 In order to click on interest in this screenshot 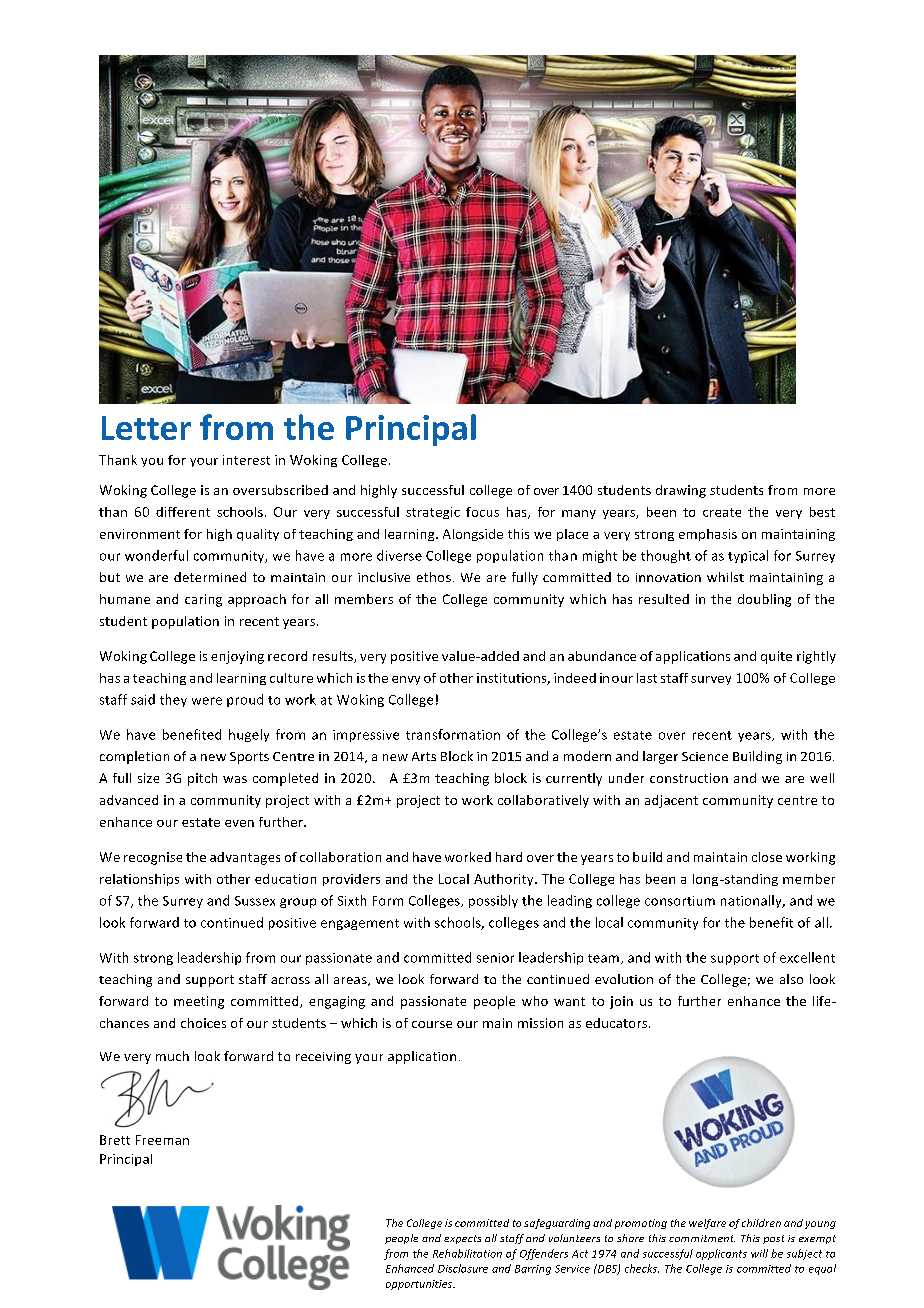, I will do `click(246, 460)`.
